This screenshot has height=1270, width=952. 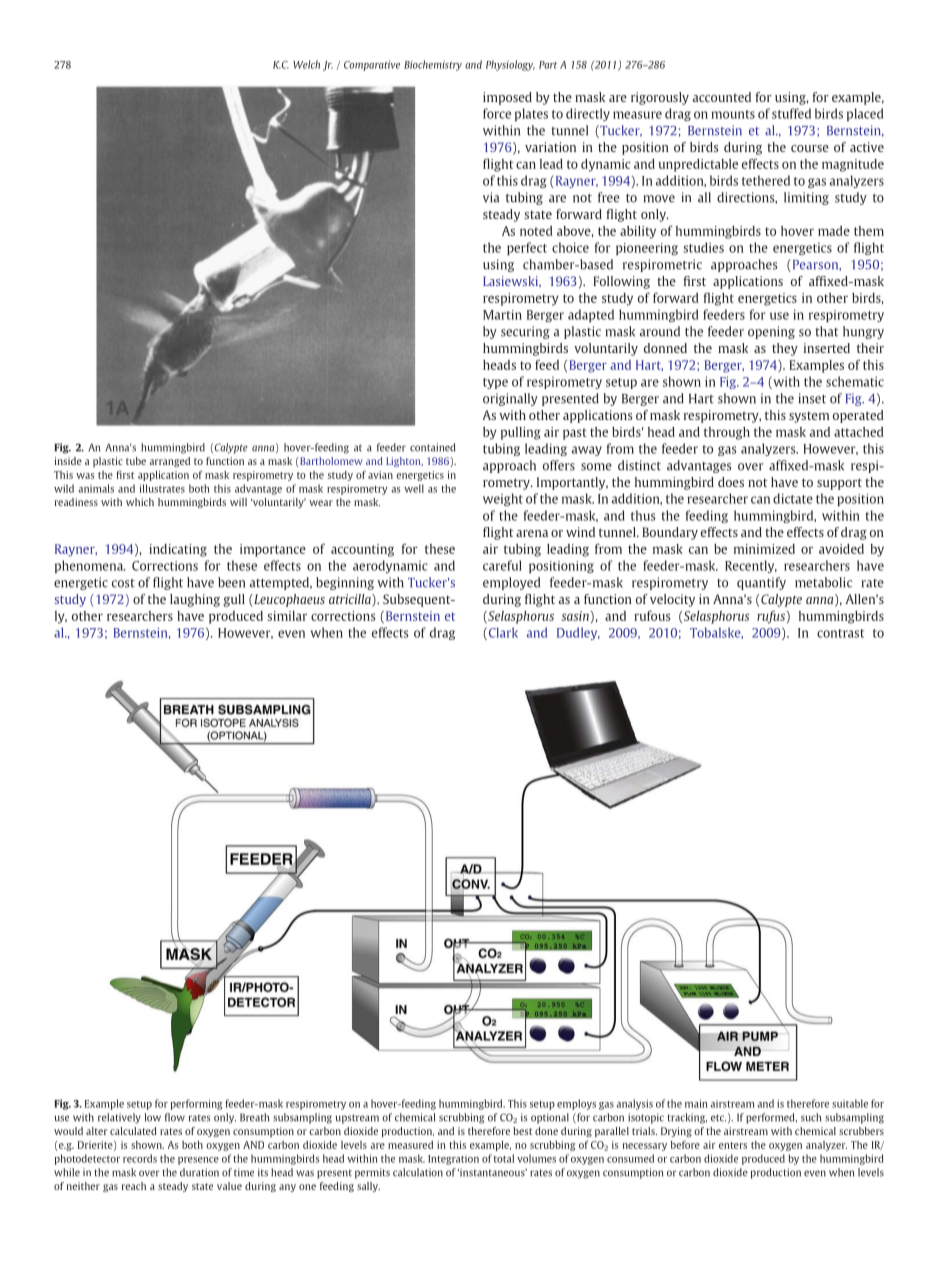 I want to click on laughing, so click(x=195, y=600).
